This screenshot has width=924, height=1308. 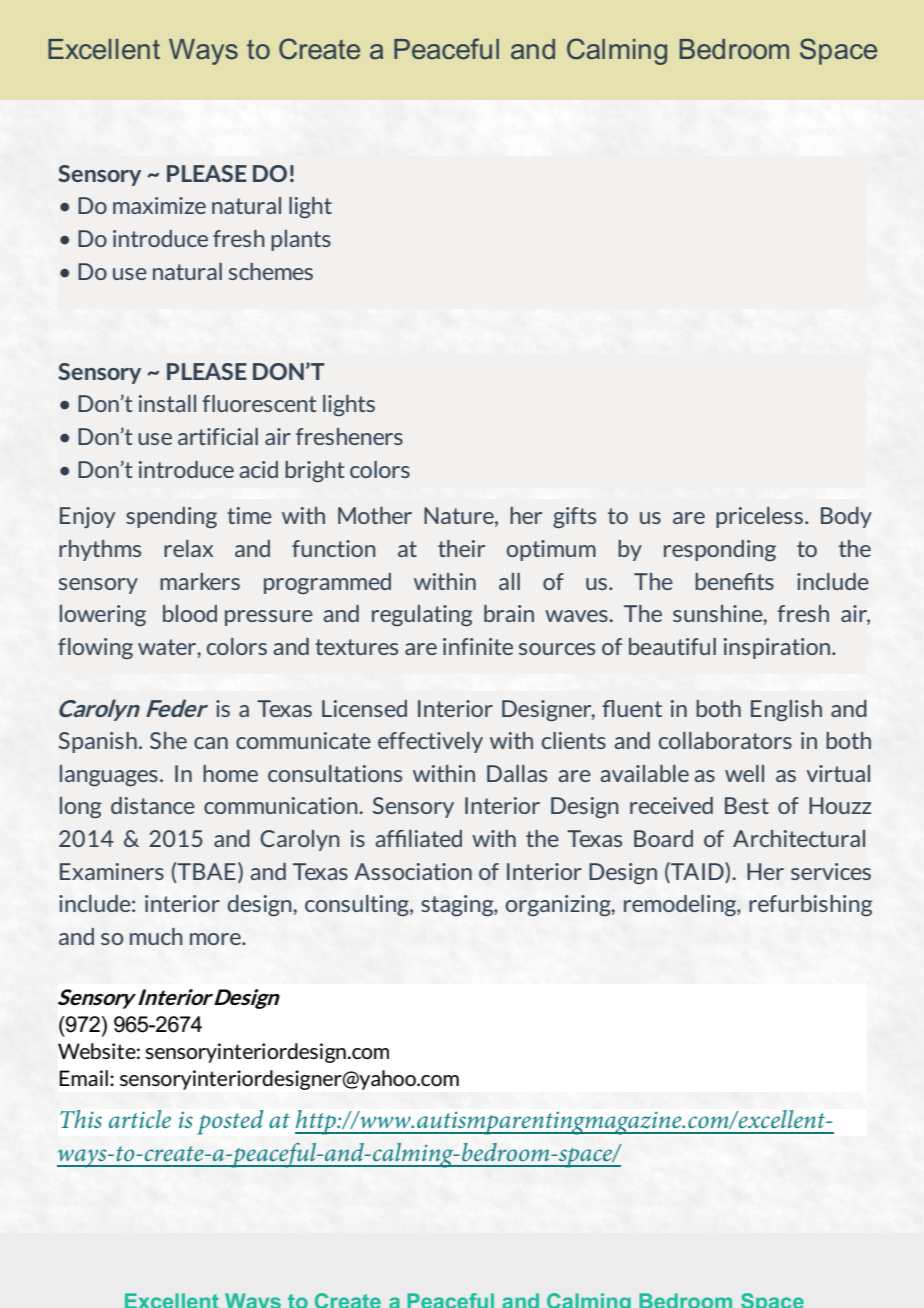 What do you see at coordinates (95, 648) in the screenshot?
I see `flowing` at bounding box center [95, 648].
